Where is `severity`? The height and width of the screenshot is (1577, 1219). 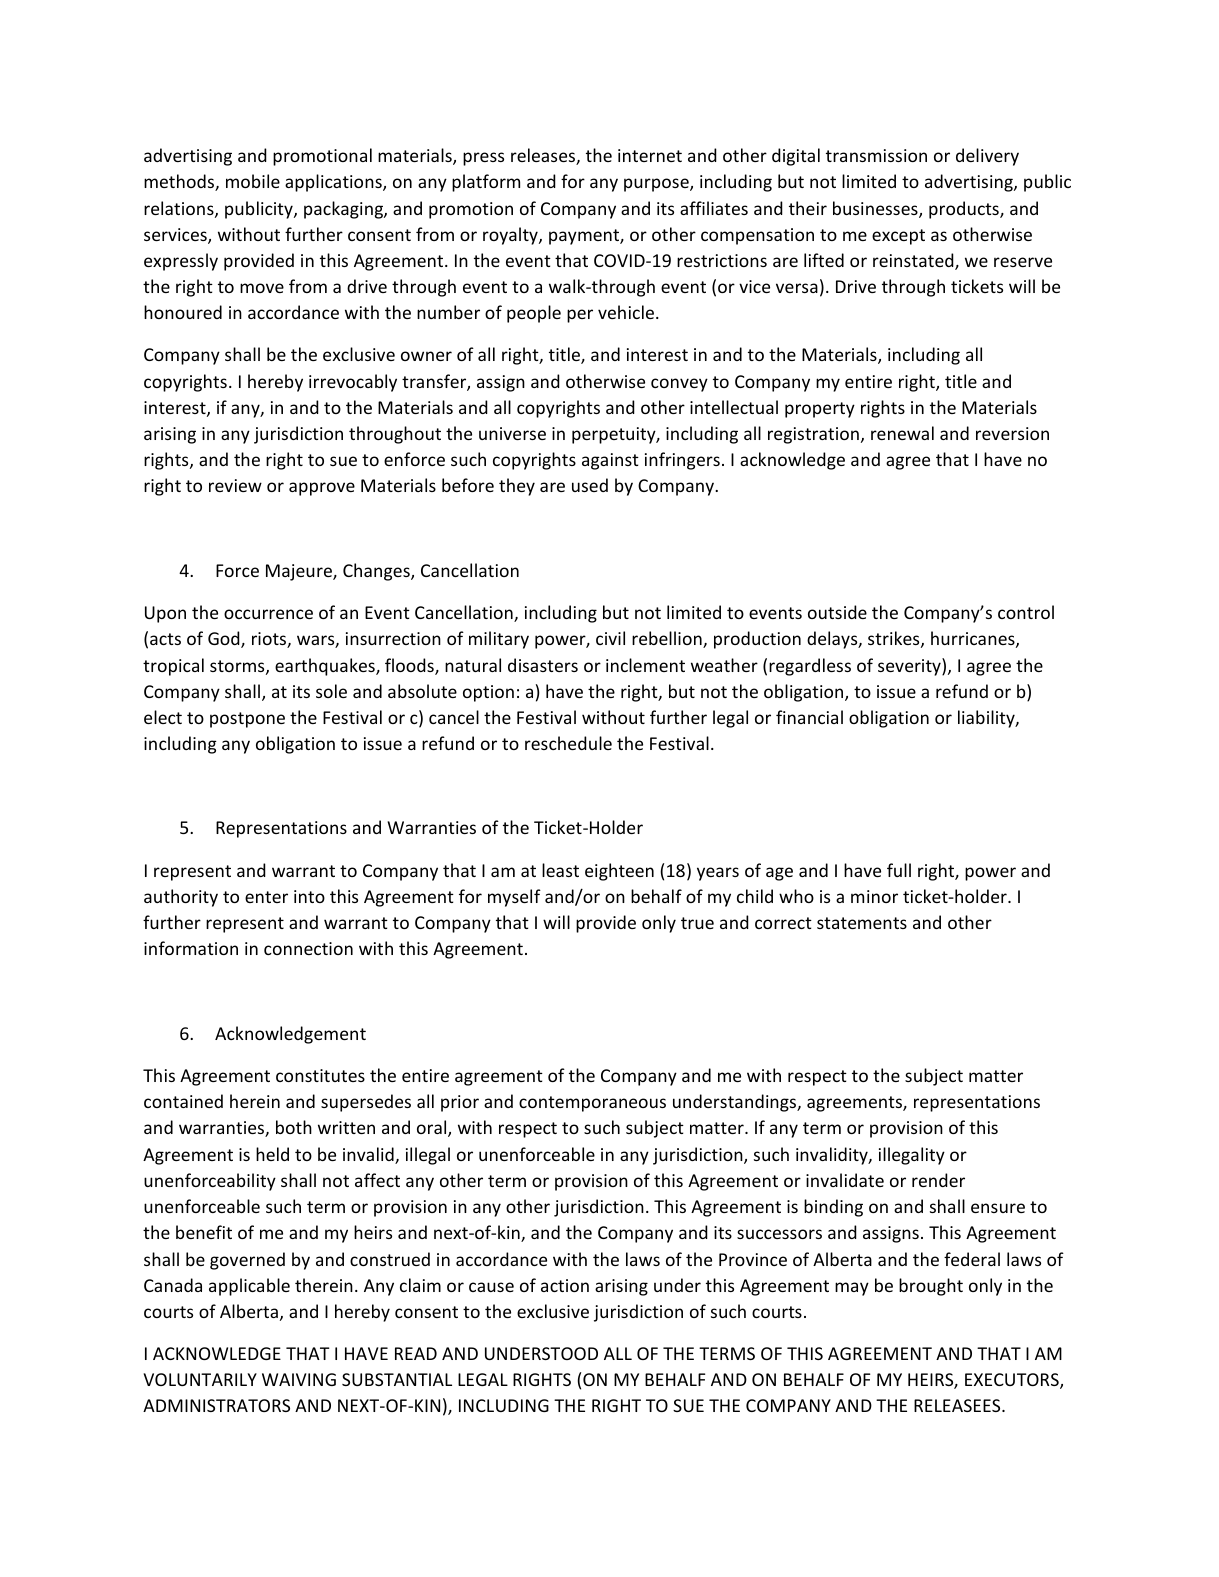 severity is located at coordinates (910, 667).
